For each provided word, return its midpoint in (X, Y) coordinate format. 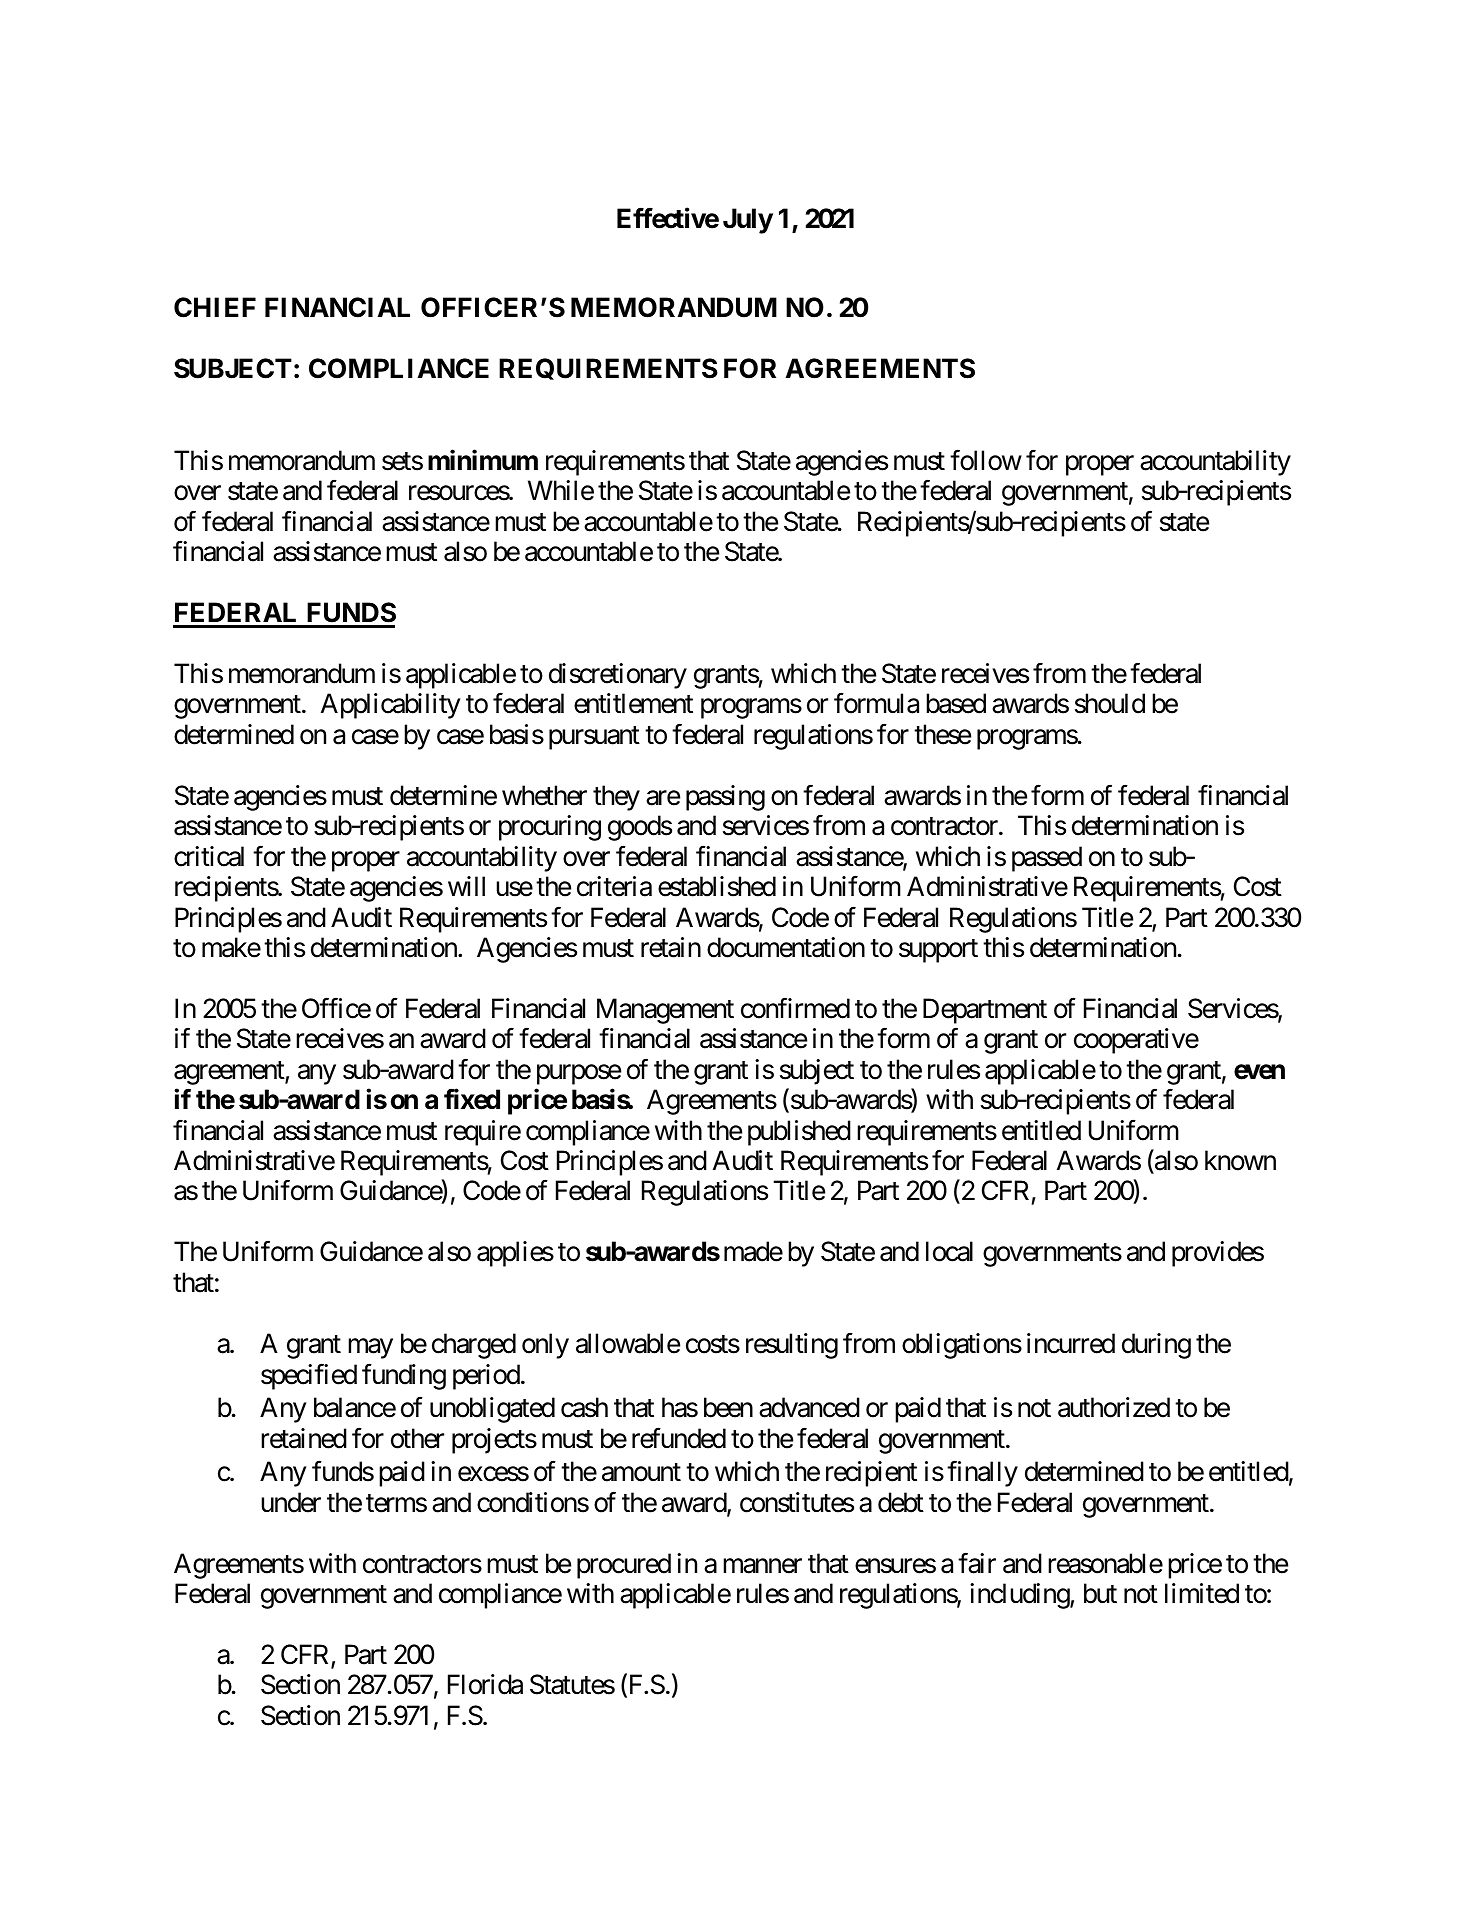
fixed (472, 1099)
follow (986, 460)
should (1110, 703)
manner (762, 1566)
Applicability (391, 706)
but (1100, 1593)
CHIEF (215, 307)
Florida (485, 1684)
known (1240, 1160)
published (799, 1133)
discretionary (618, 676)
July (748, 221)
